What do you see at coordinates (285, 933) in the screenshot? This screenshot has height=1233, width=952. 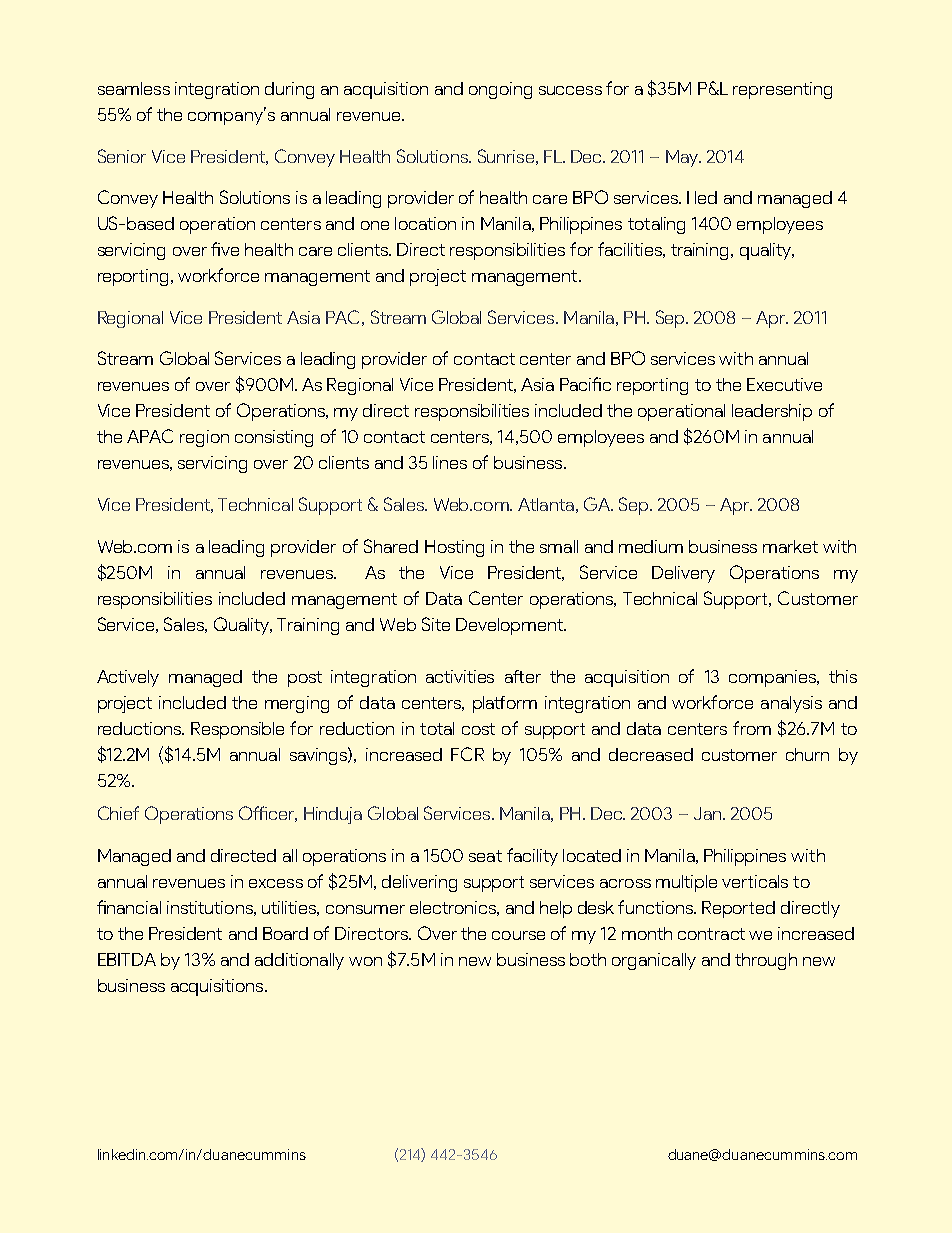 I see `Board` at bounding box center [285, 933].
